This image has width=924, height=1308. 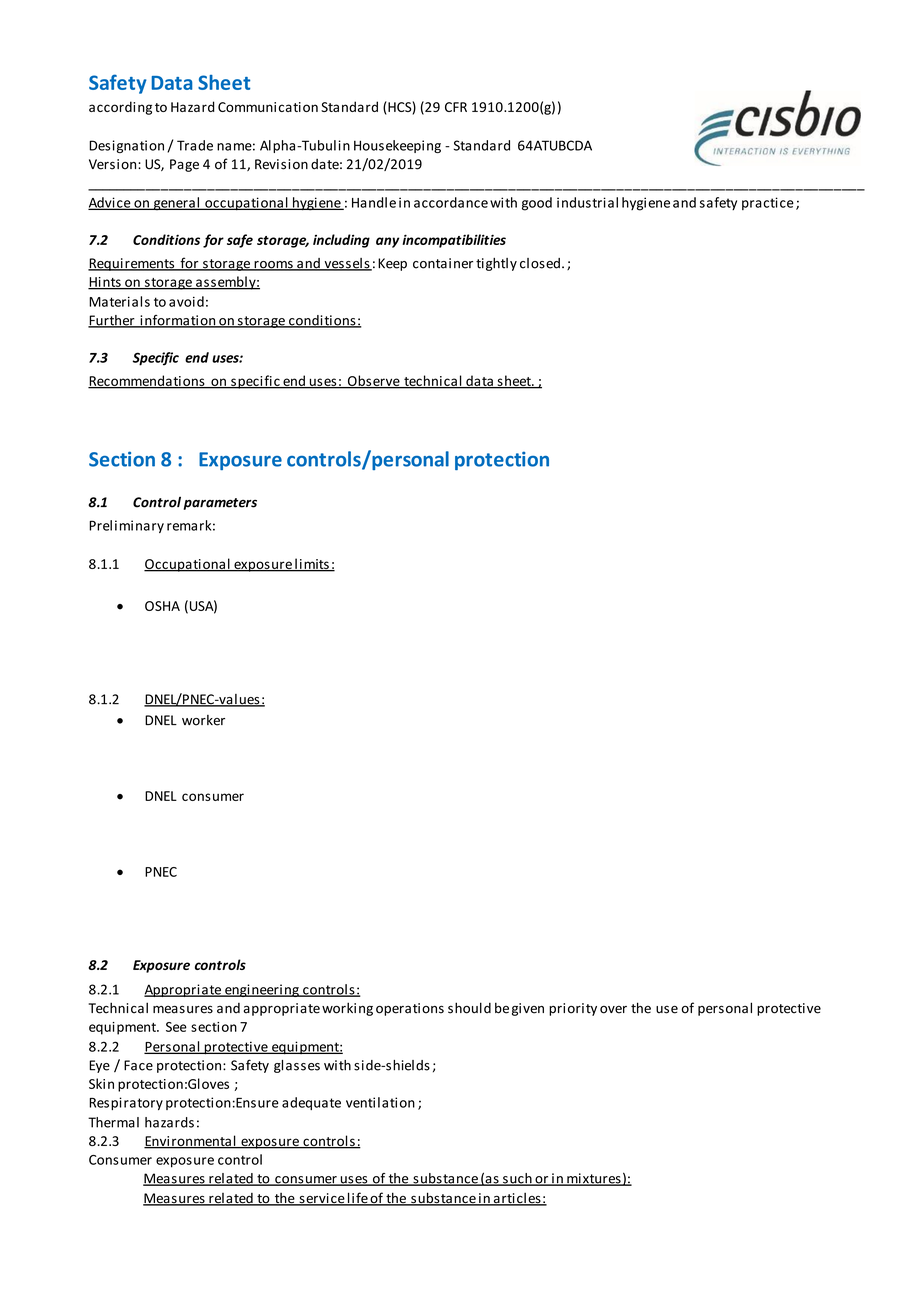 What do you see at coordinates (203, 720) in the image?
I see `worker` at bounding box center [203, 720].
